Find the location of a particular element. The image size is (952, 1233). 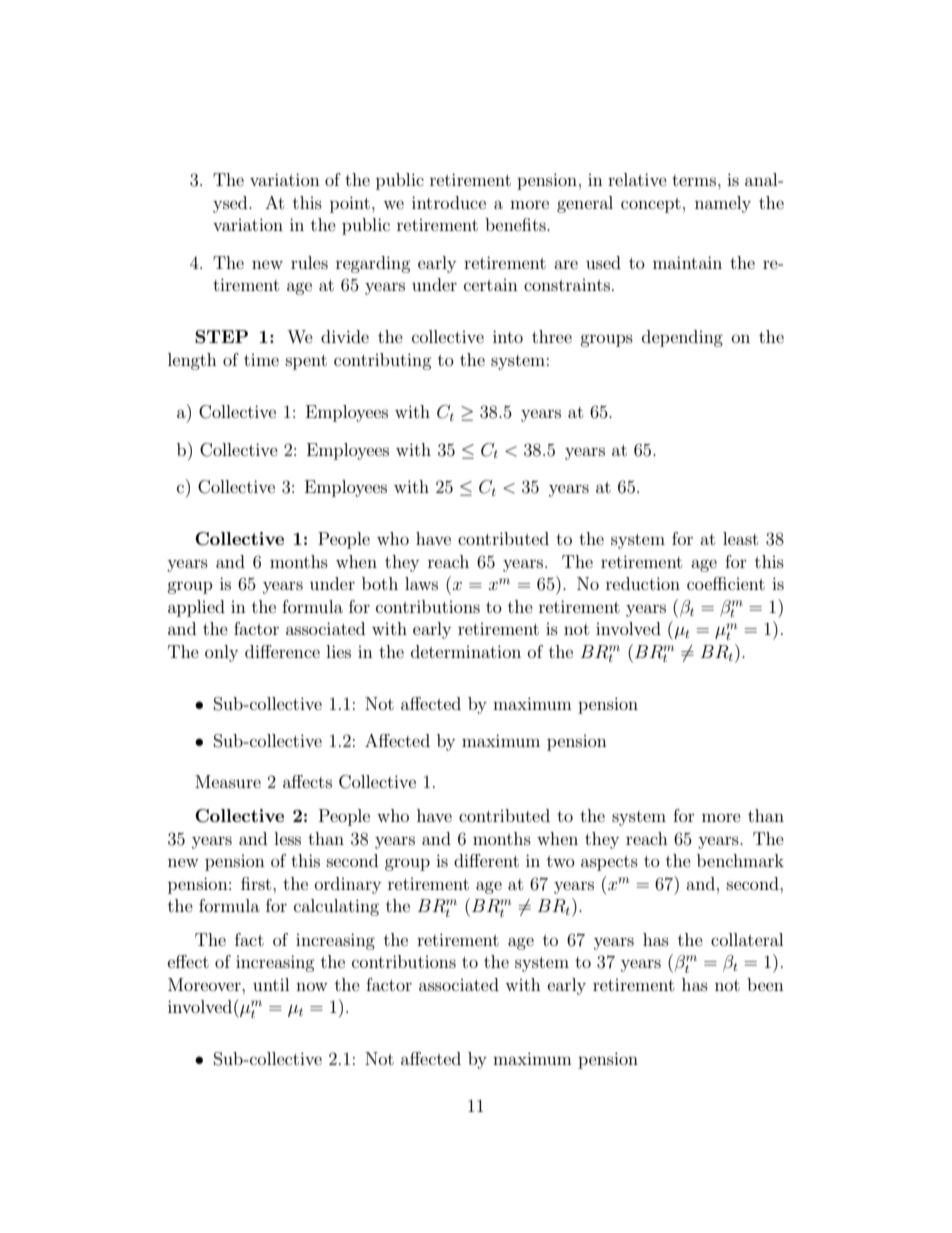

until is located at coordinates (271, 984).
